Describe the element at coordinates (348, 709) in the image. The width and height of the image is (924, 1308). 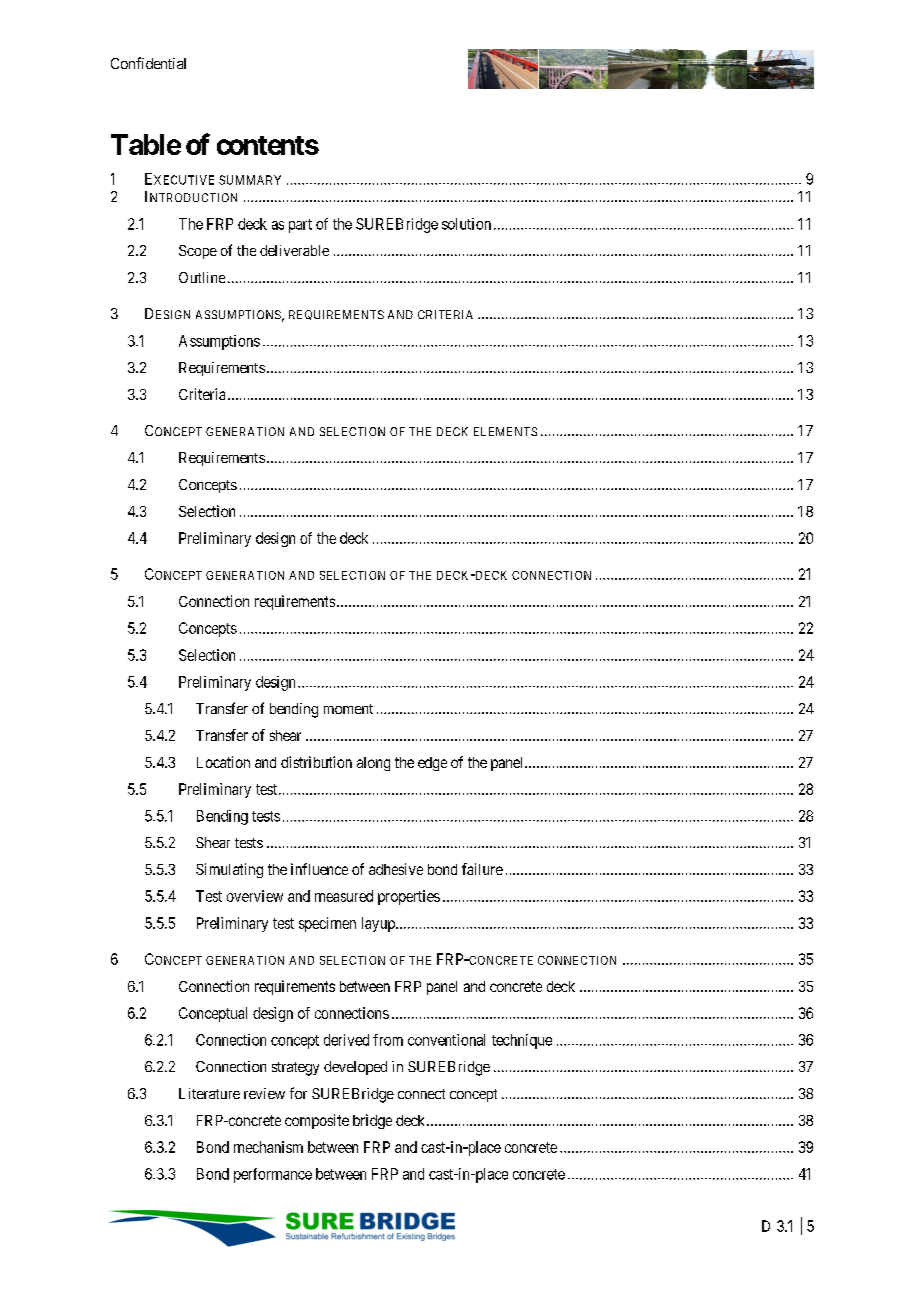
I see `moment` at that location.
